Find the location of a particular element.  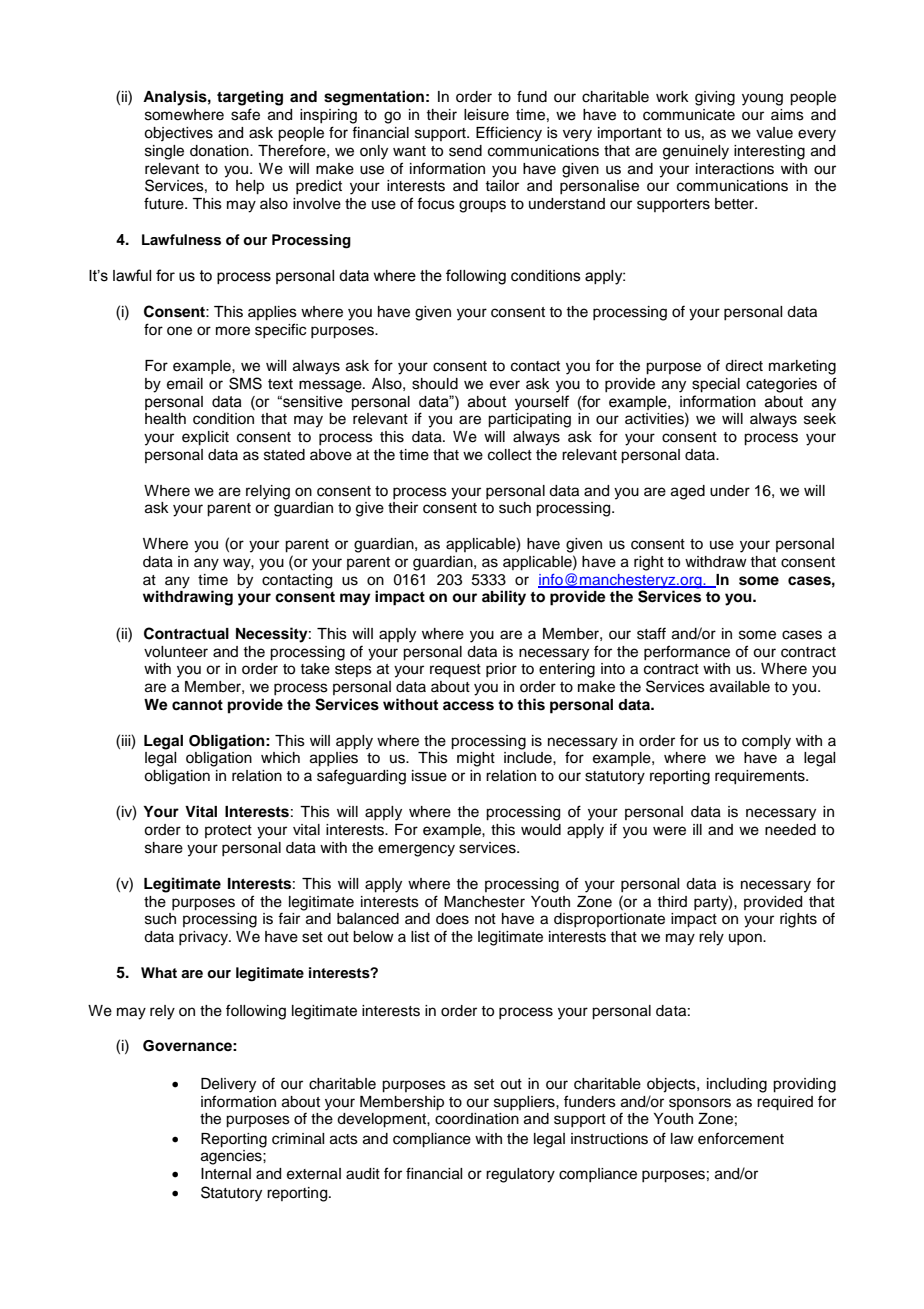

performance is located at coordinates (687, 652).
